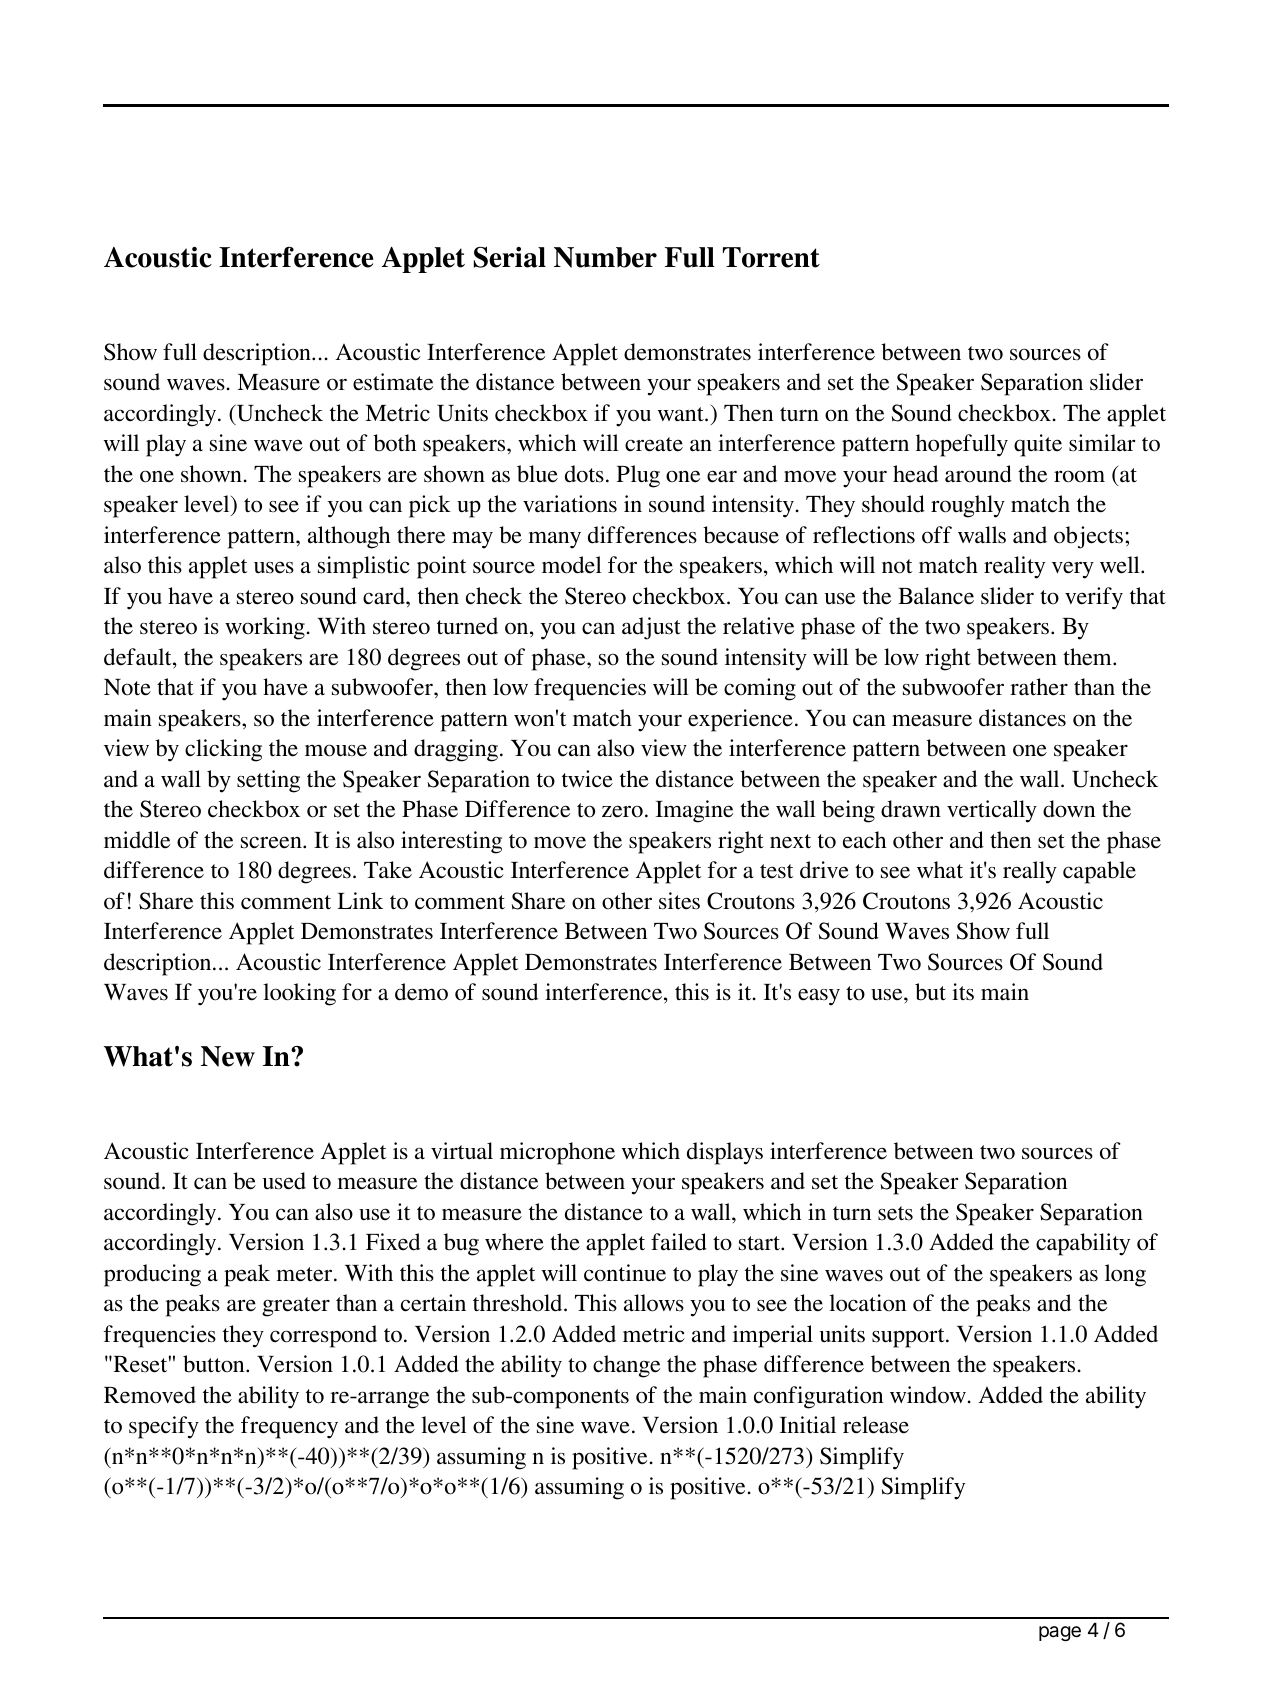 The width and height of the image is (1272, 1687). What do you see at coordinates (557, 1153) in the image?
I see `microphone` at bounding box center [557, 1153].
